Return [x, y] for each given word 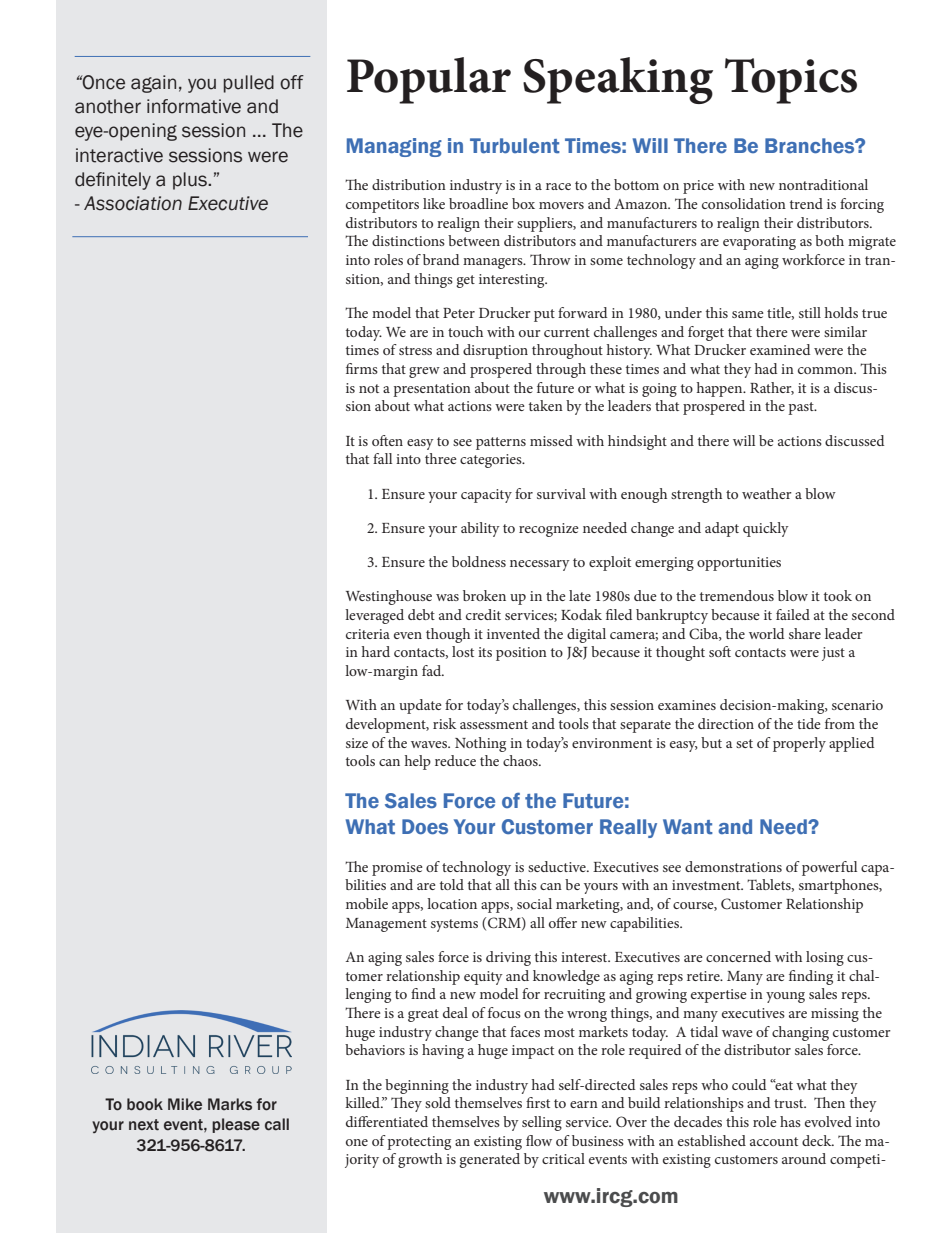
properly [799, 744]
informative [194, 106]
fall [382, 458]
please [236, 1125]
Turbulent [515, 146]
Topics [791, 81]
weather [767, 493]
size [357, 743]
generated [489, 1160]
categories [492, 461]
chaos [521, 760]
